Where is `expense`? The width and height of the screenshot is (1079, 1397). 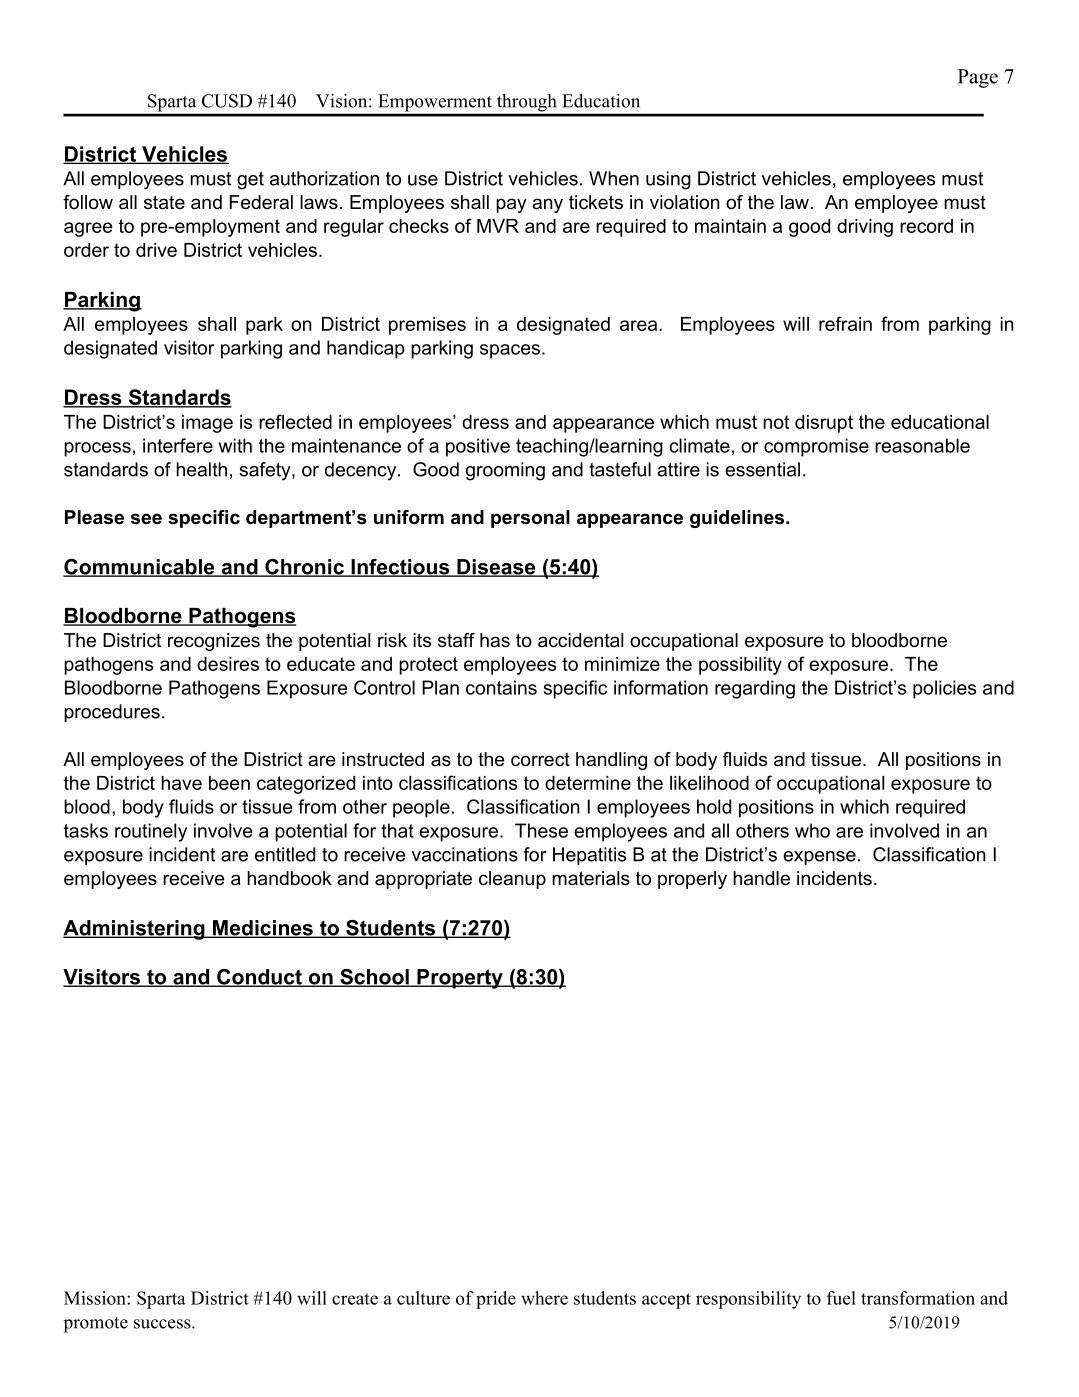
expense is located at coordinates (819, 858).
